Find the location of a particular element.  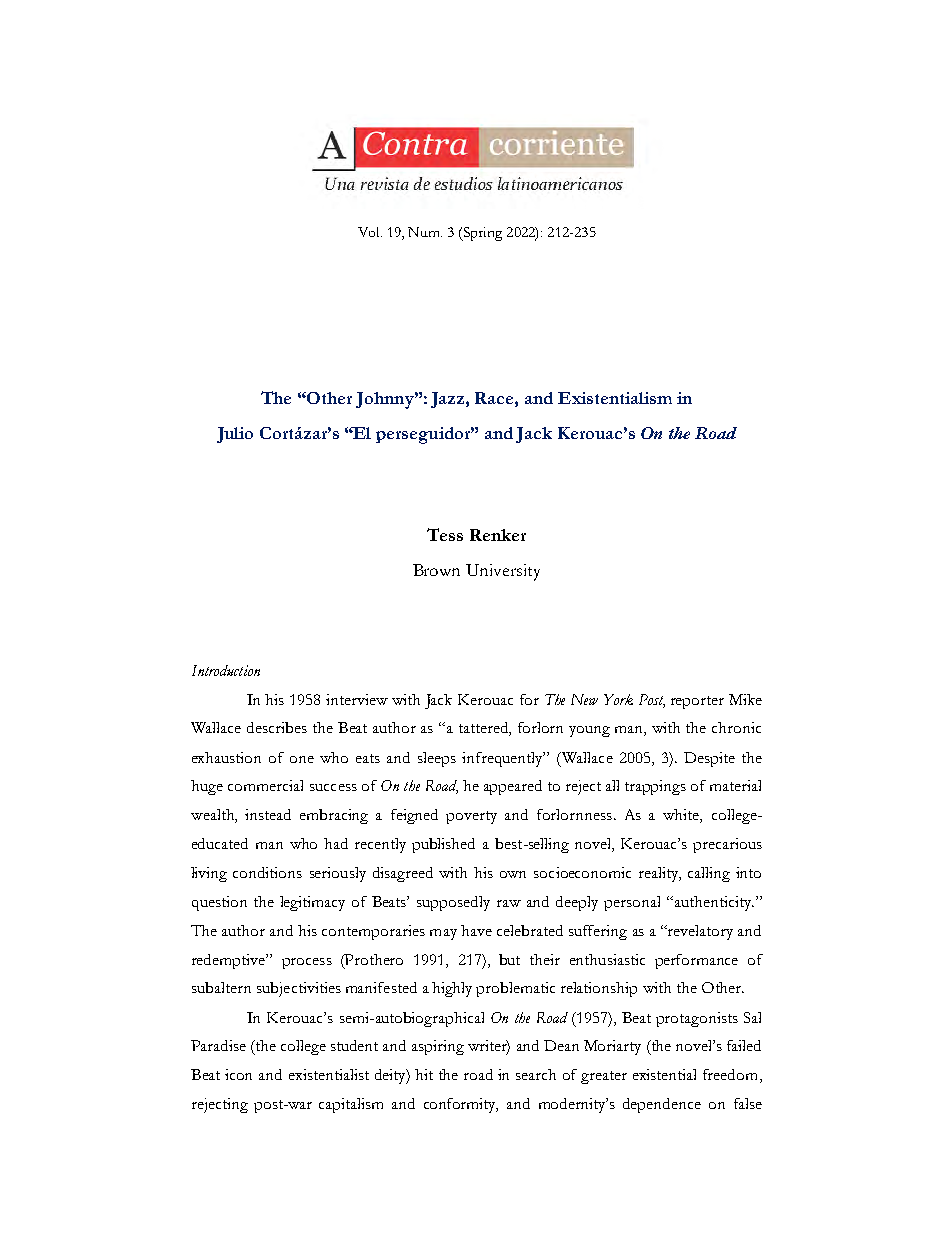

instead is located at coordinates (268, 814).
